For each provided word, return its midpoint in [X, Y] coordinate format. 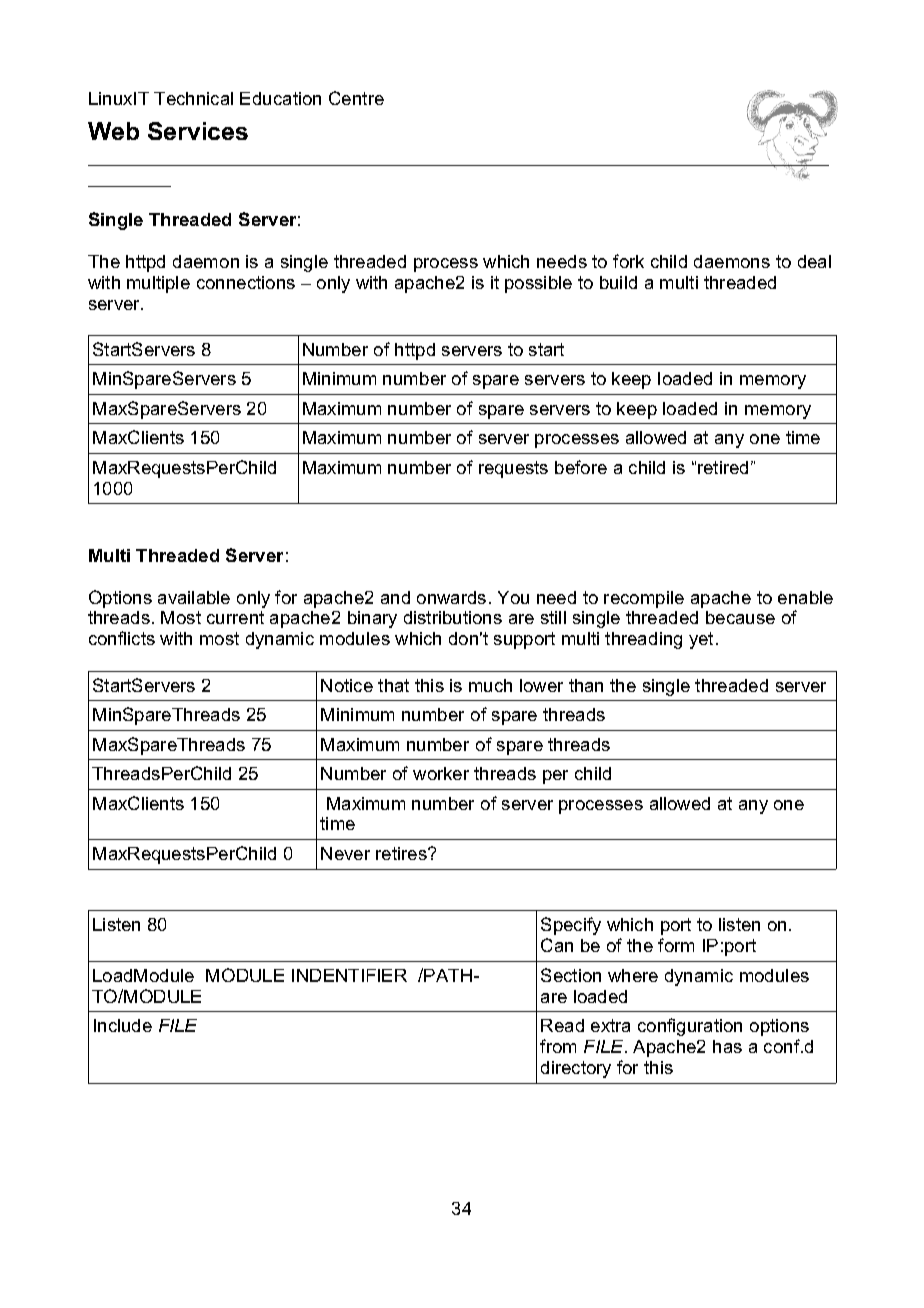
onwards [451, 597]
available [194, 597]
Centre [356, 98]
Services [198, 131]
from [558, 1046]
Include [123, 1025]
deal [814, 261]
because [740, 617]
